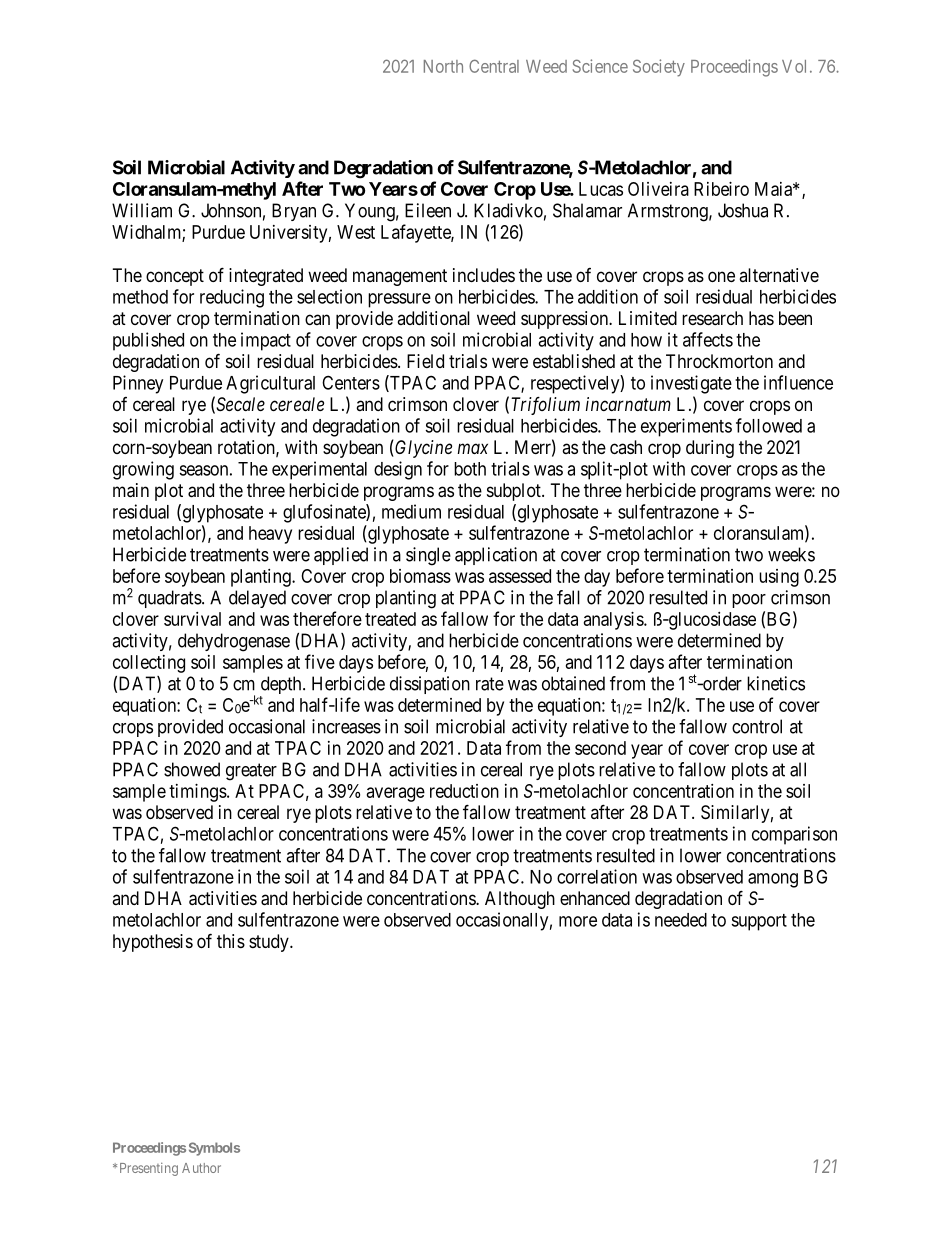  Describe the element at coordinates (443, 66) in the screenshot. I see `North` at that location.
